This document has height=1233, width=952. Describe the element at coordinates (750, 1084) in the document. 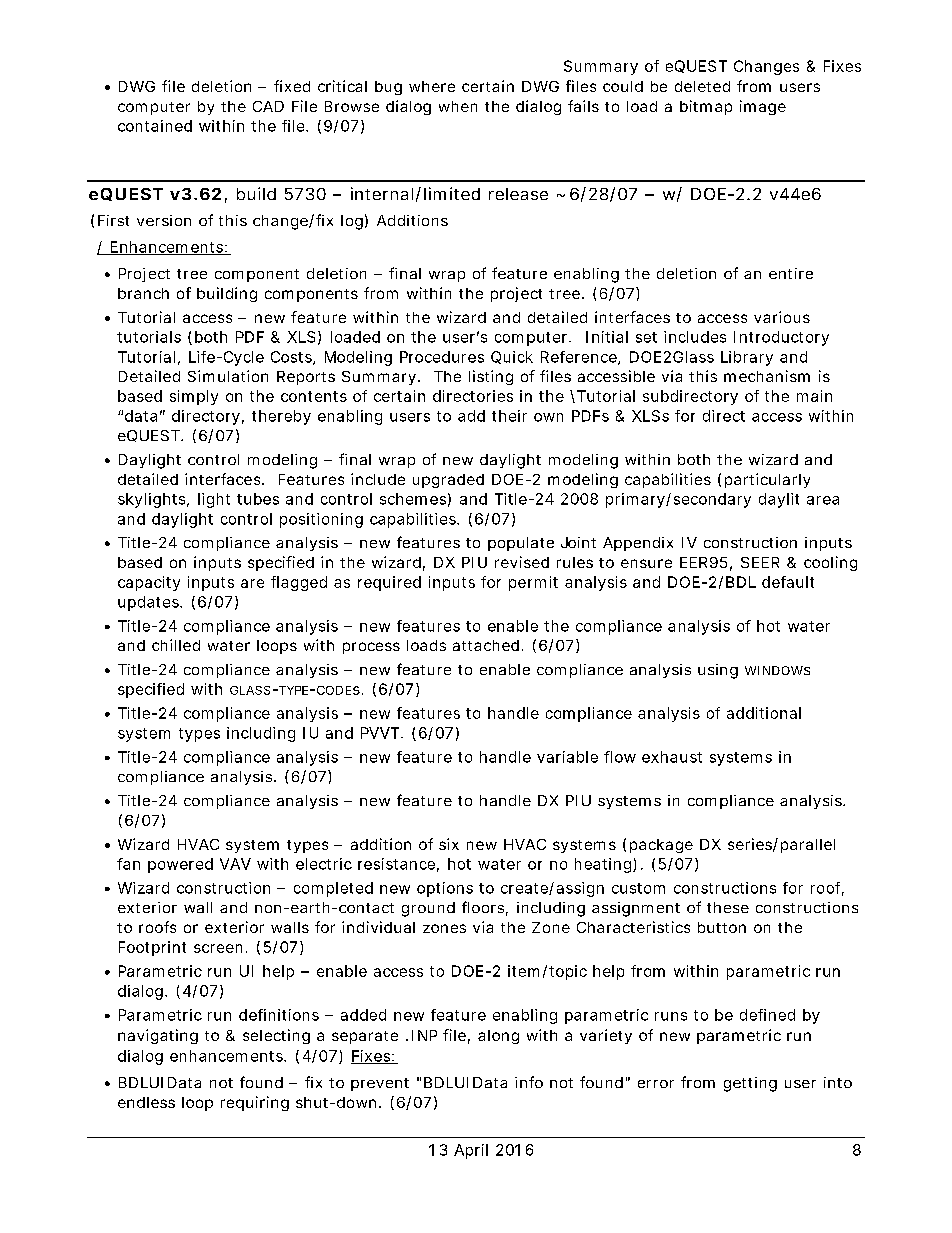

I see `getting` at that location.
